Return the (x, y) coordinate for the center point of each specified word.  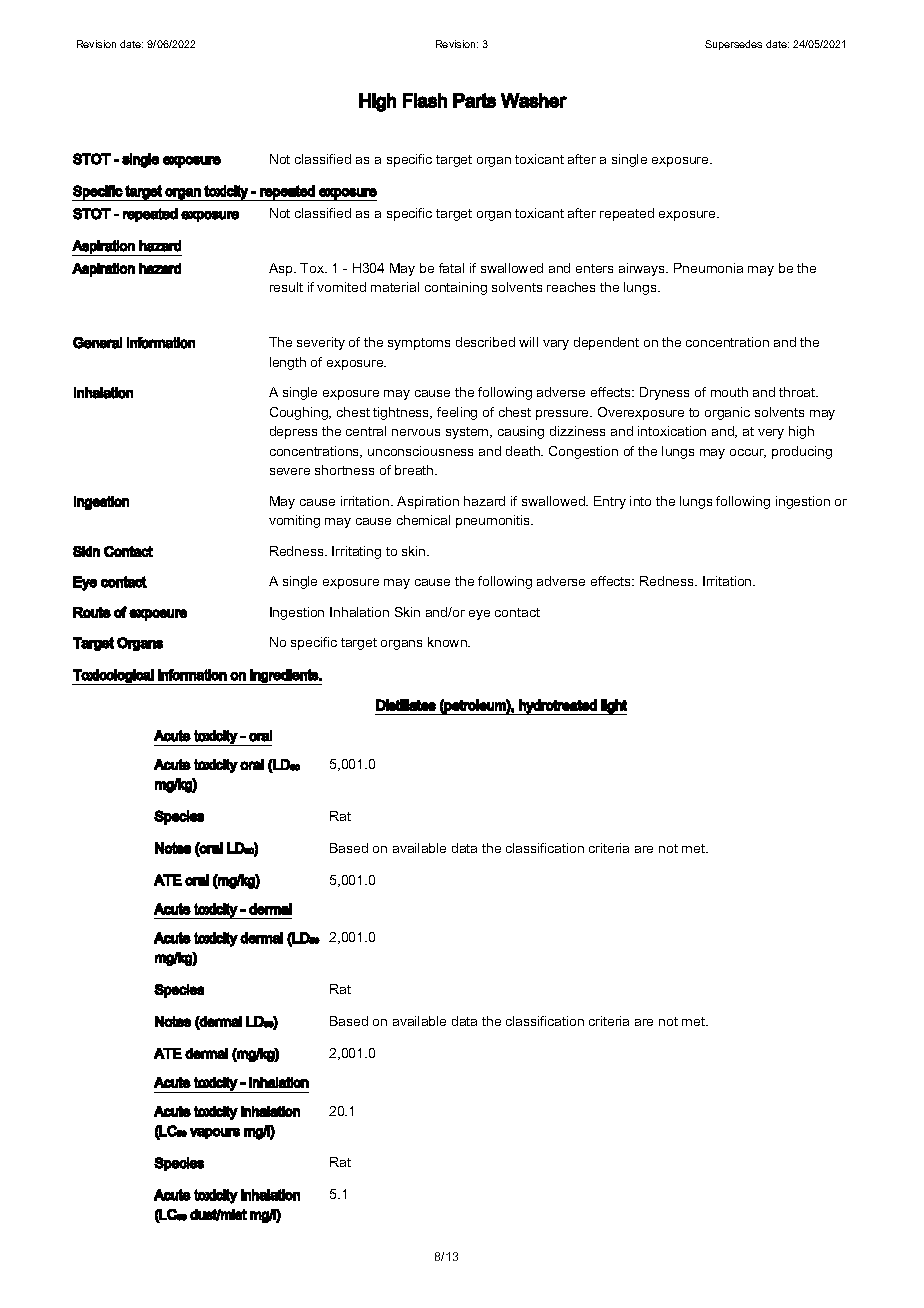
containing (456, 288)
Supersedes (733, 45)
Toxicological (113, 677)
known (448, 642)
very (771, 434)
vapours (215, 1133)
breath (415, 470)
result (286, 287)
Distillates (406, 705)
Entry (610, 502)
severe (290, 471)
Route (92, 612)
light (613, 707)
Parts (474, 100)
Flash (425, 100)
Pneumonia (708, 268)
